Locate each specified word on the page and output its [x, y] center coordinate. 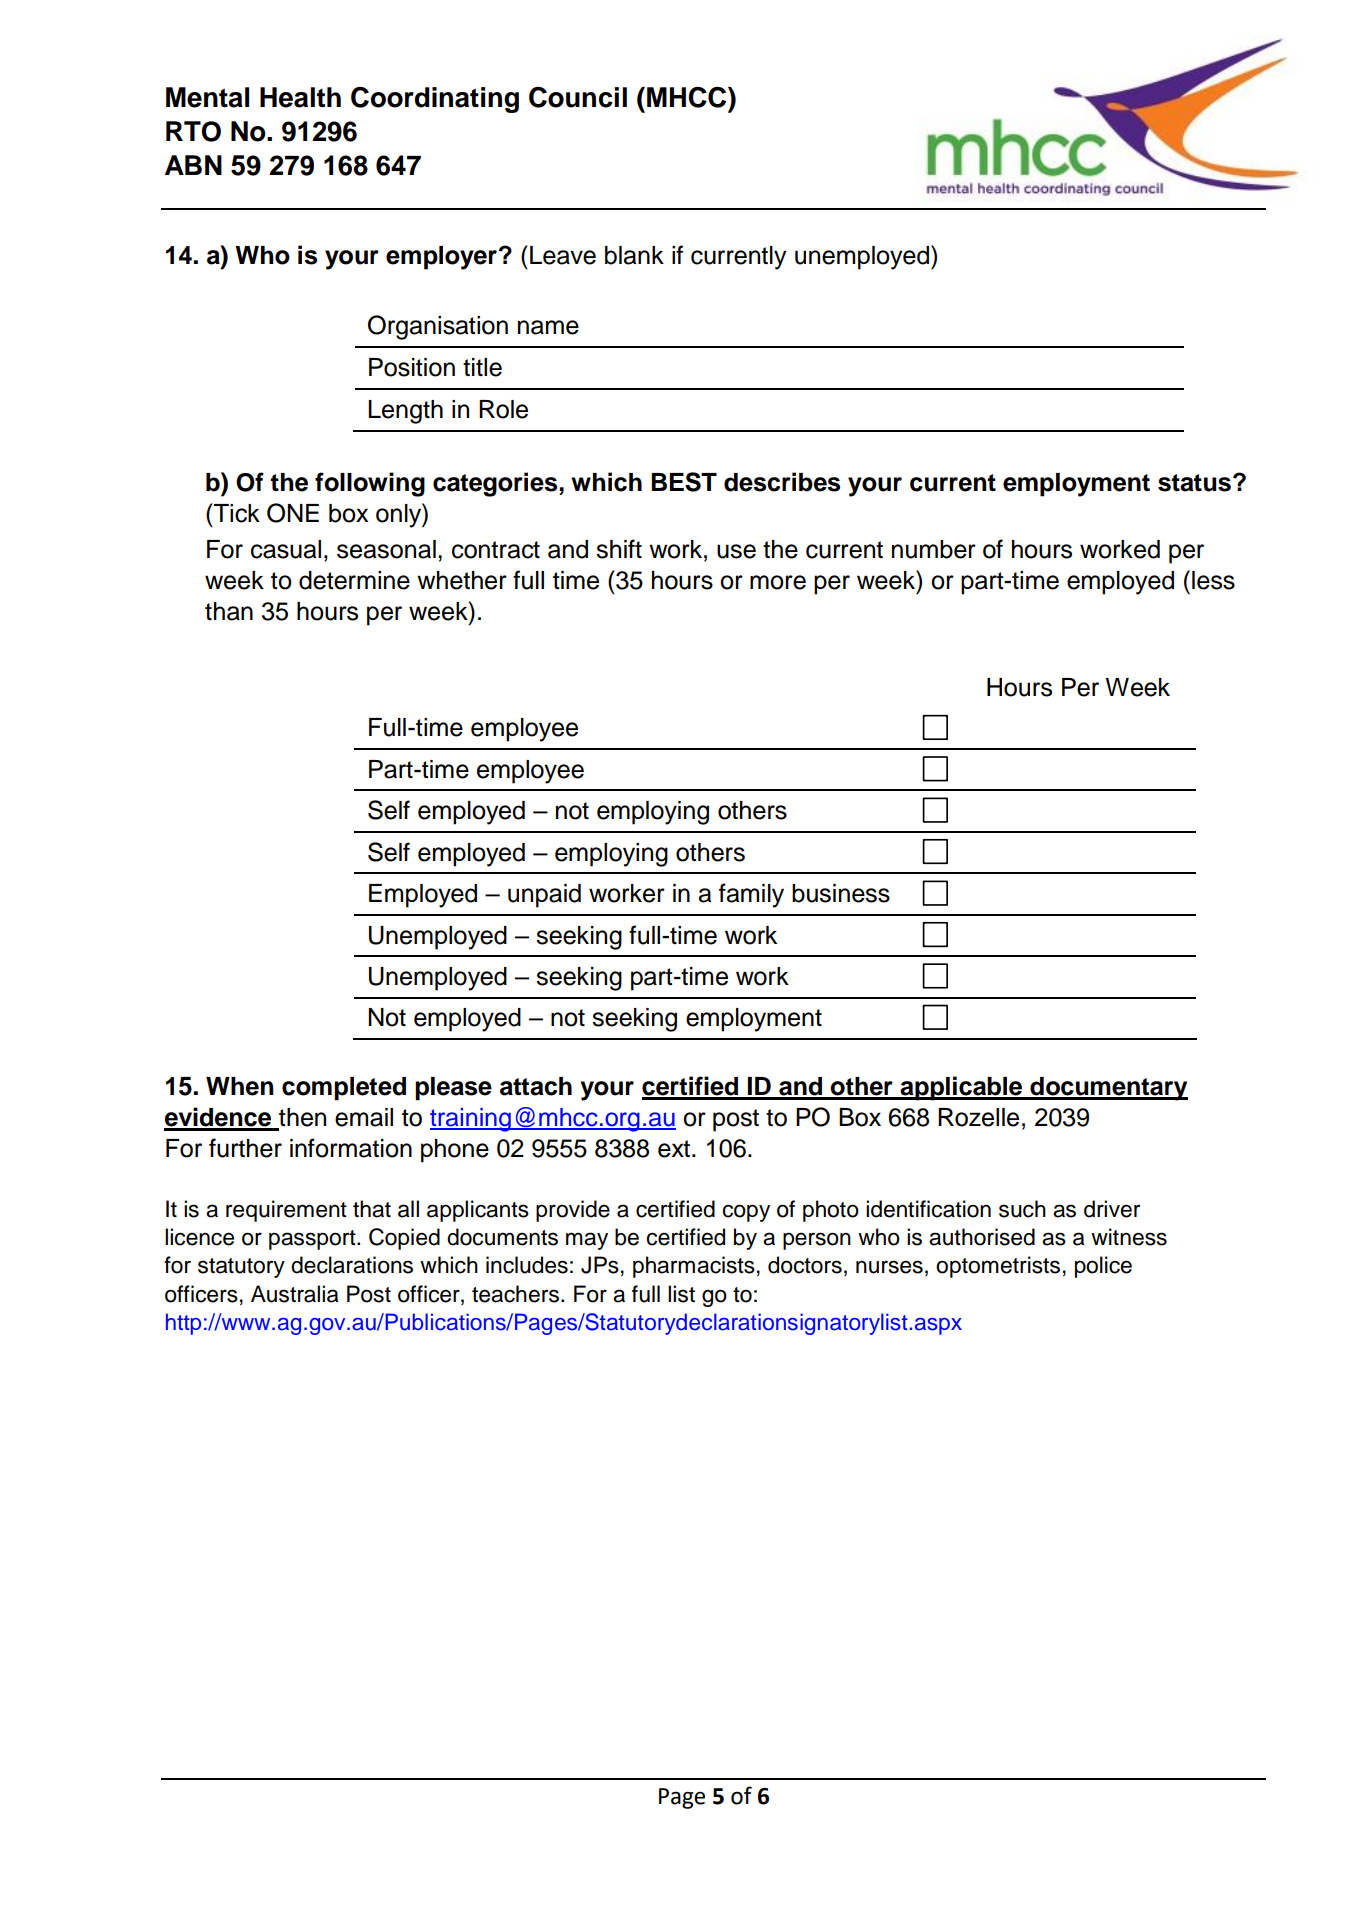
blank [634, 255]
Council [578, 97]
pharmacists [694, 1267]
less [1213, 580]
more [778, 582]
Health [300, 97]
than [229, 611]
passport [313, 1240]
